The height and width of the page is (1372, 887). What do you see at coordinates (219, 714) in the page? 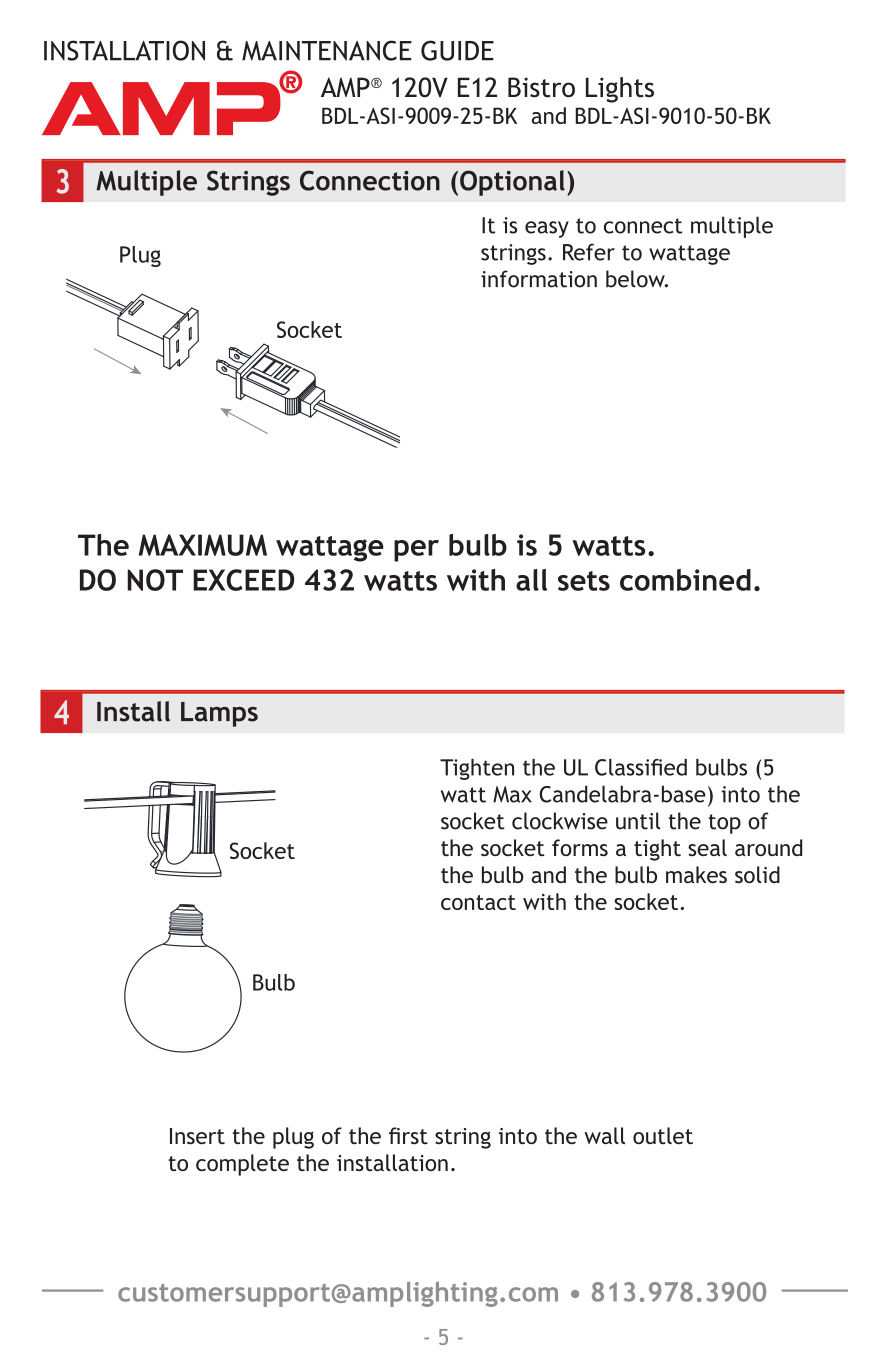
I see `Lamps` at bounding box center [219, 714].
